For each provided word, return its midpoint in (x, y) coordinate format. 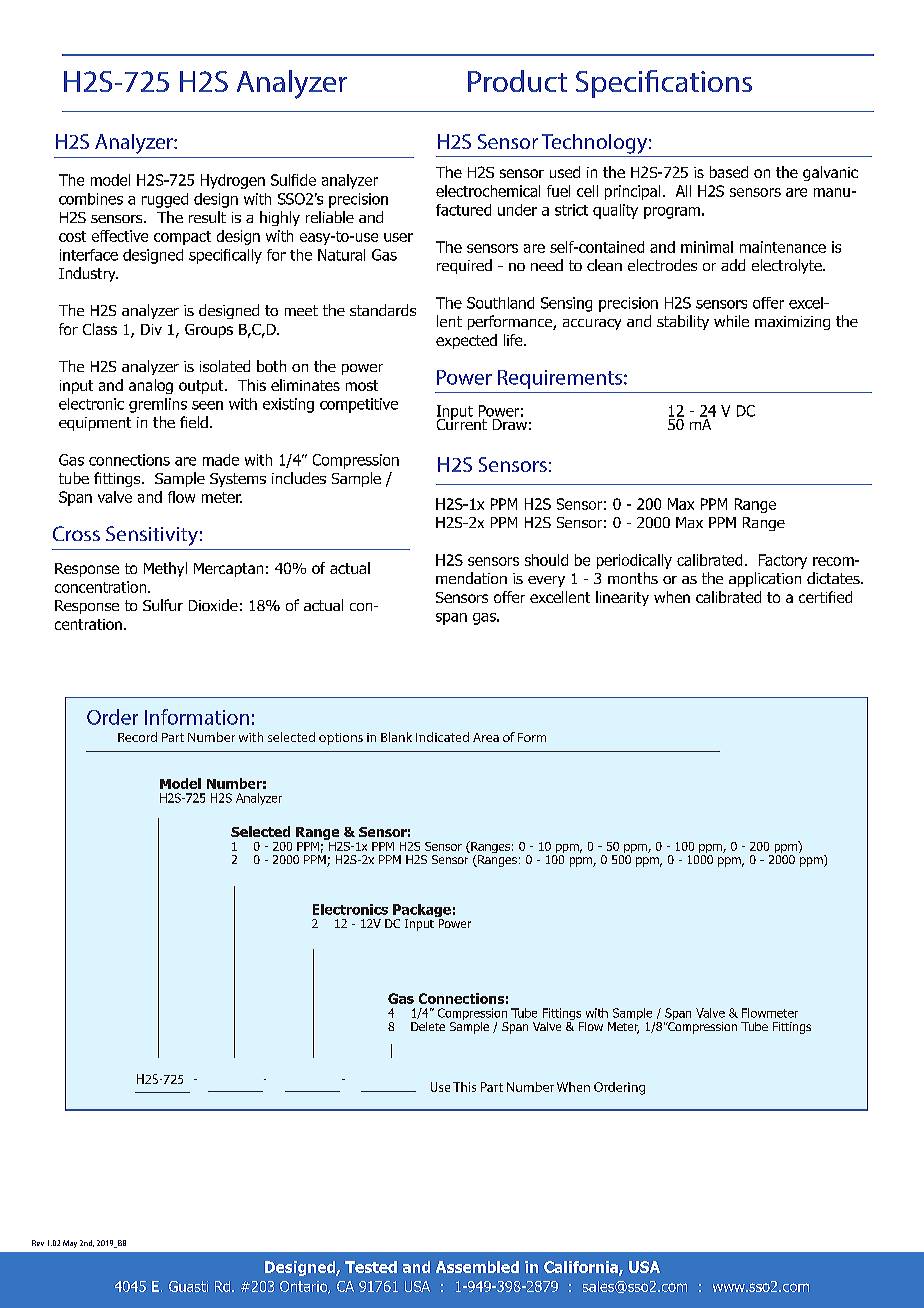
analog (151, 386)
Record (137, 737)
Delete (428, 1026)
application (765, 579)
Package (422, 912)
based (729, 172)
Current (462, 423)
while (731, 321)
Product (517, 81)
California (582, 1268)
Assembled (477, 1267)
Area (486, 737)
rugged (165, 200)
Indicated (442, 737)
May (70, 1244)
